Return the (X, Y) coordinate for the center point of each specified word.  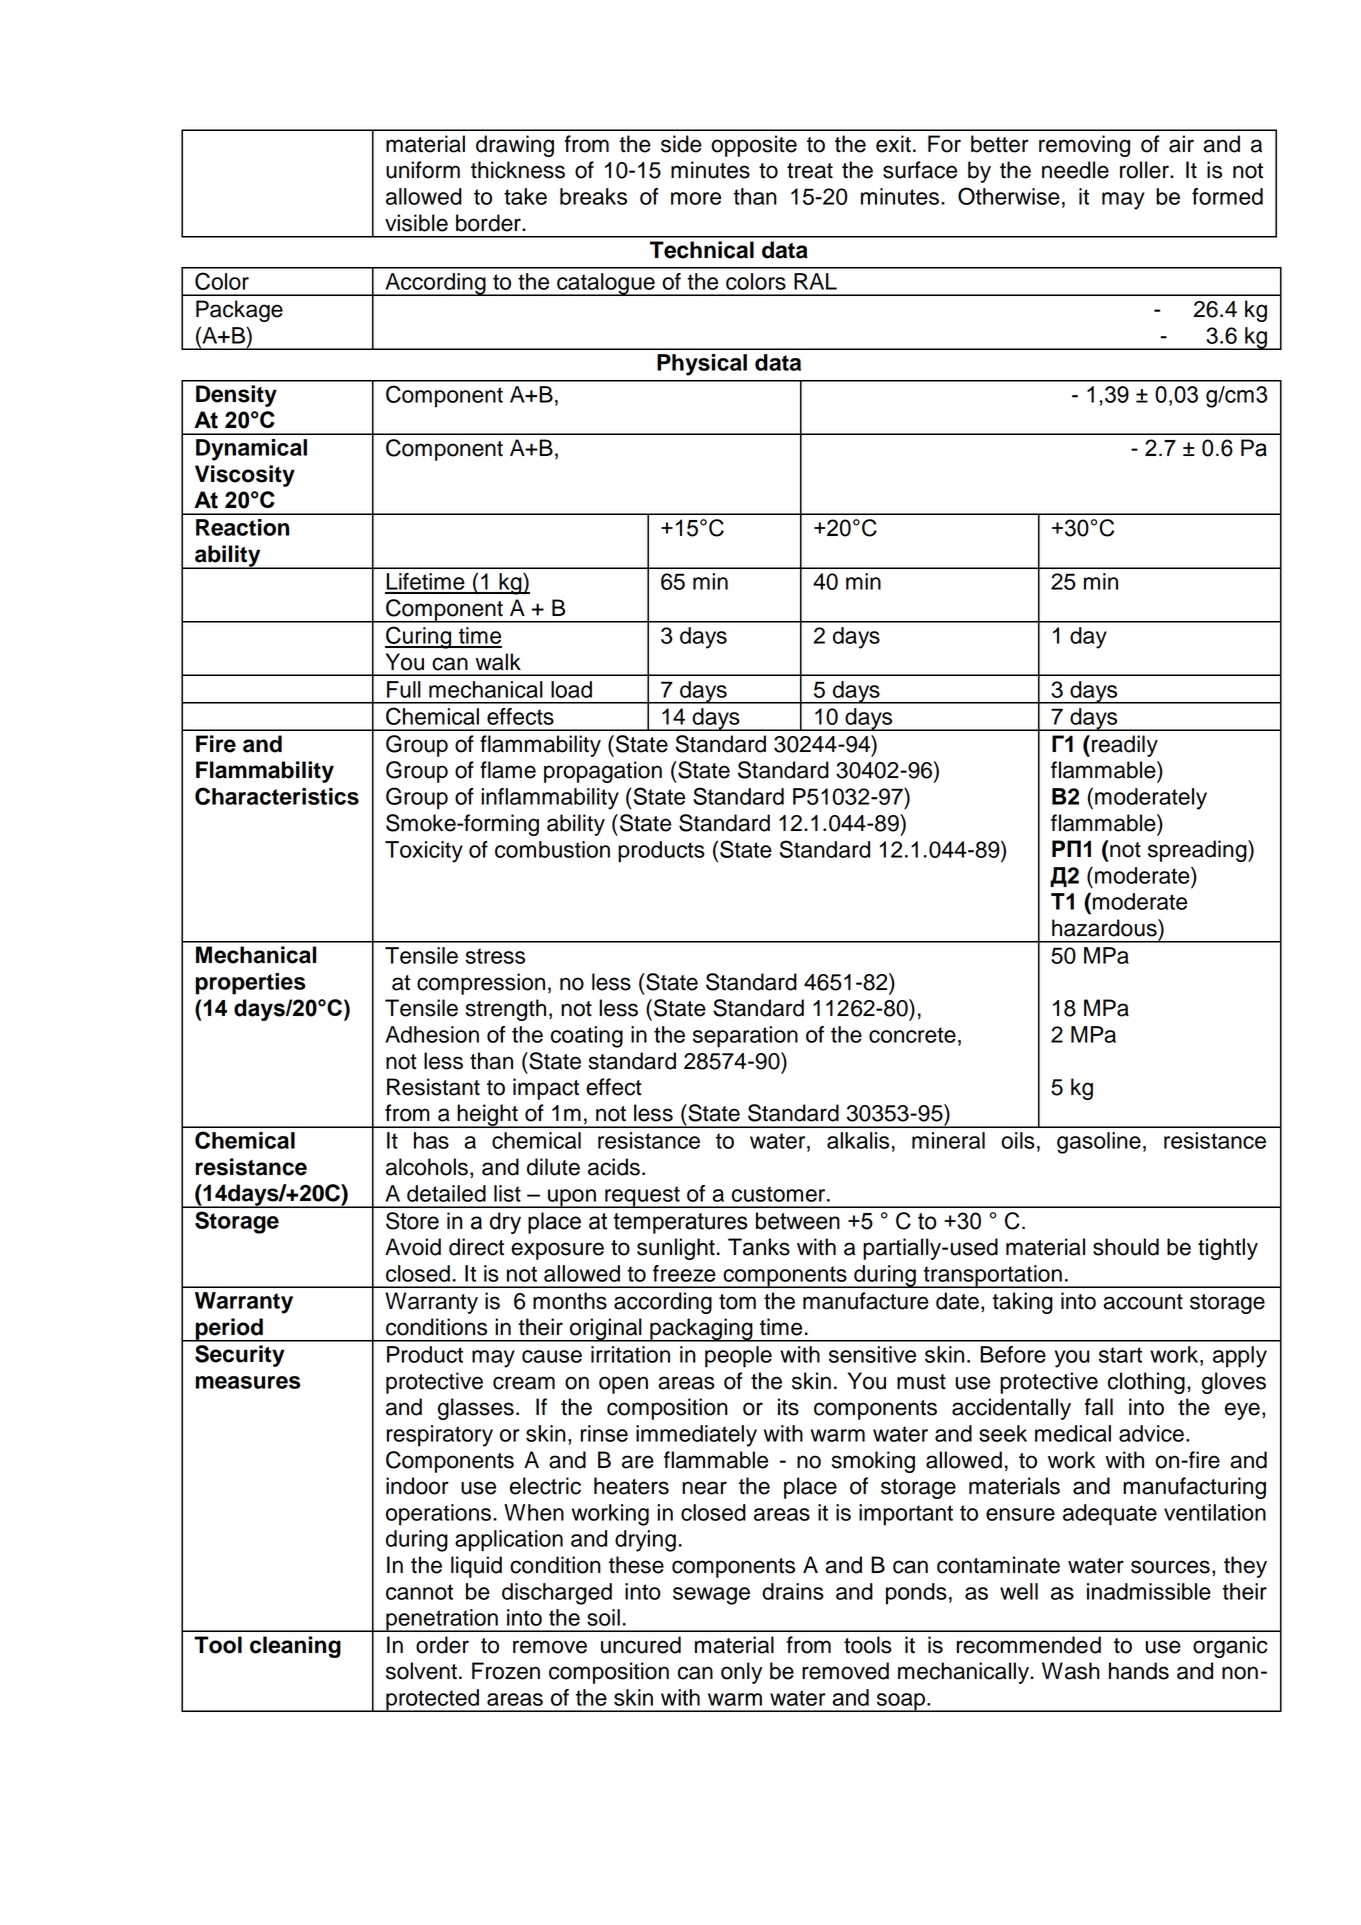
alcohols (427, 1167)
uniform (423, 170)
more (696, 198)
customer (780, 1194)
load (571, 689)
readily (1125, 746)
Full (404, 689)
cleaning (295, 1647)
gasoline (1099, 1143)
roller (1145, 170)
